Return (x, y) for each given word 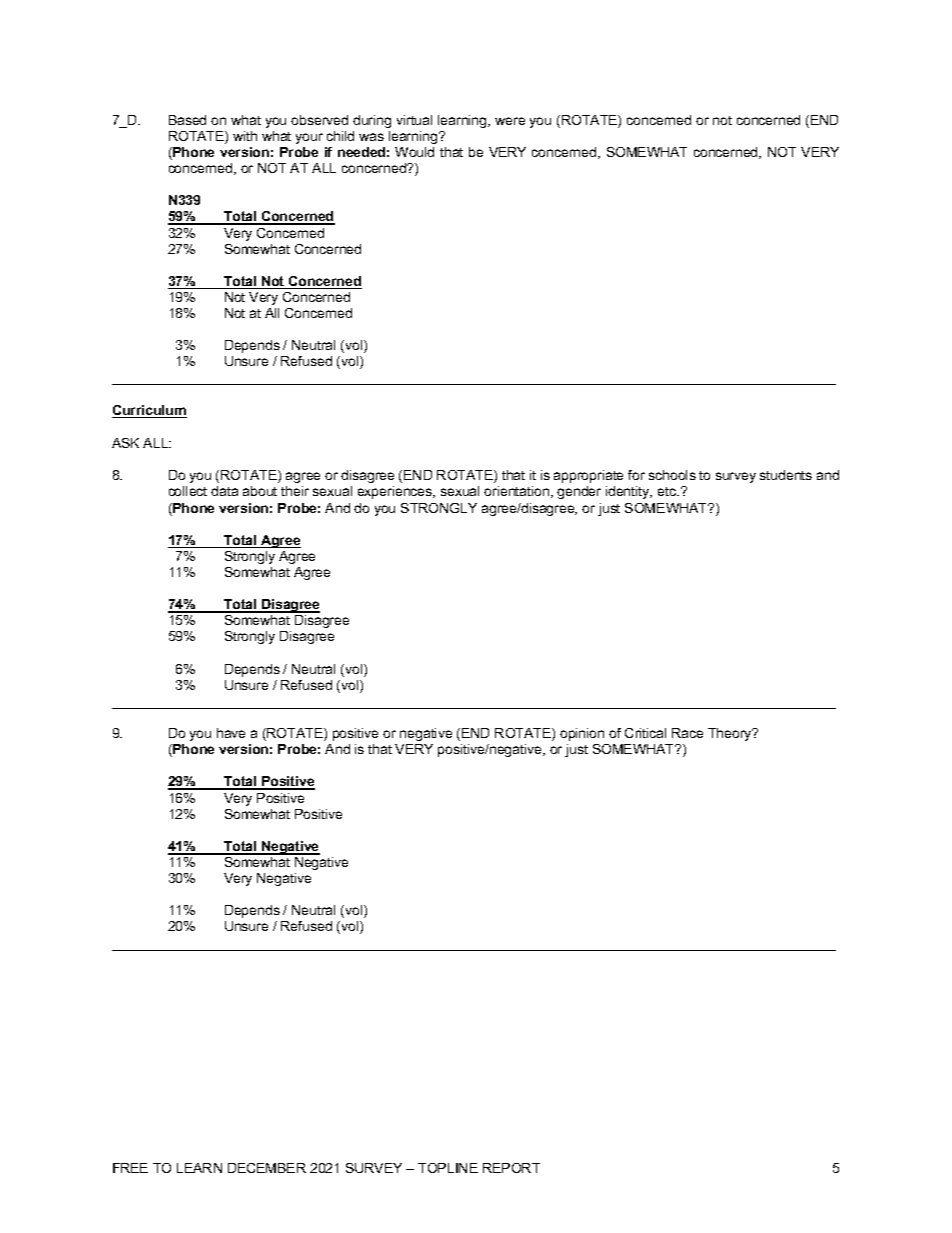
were (510, 121)
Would (414, 152)
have (231, 733)
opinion (582, 734)
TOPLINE (448, 1168)
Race (687, 733)
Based (187, 120)
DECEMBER (267, 1168)
